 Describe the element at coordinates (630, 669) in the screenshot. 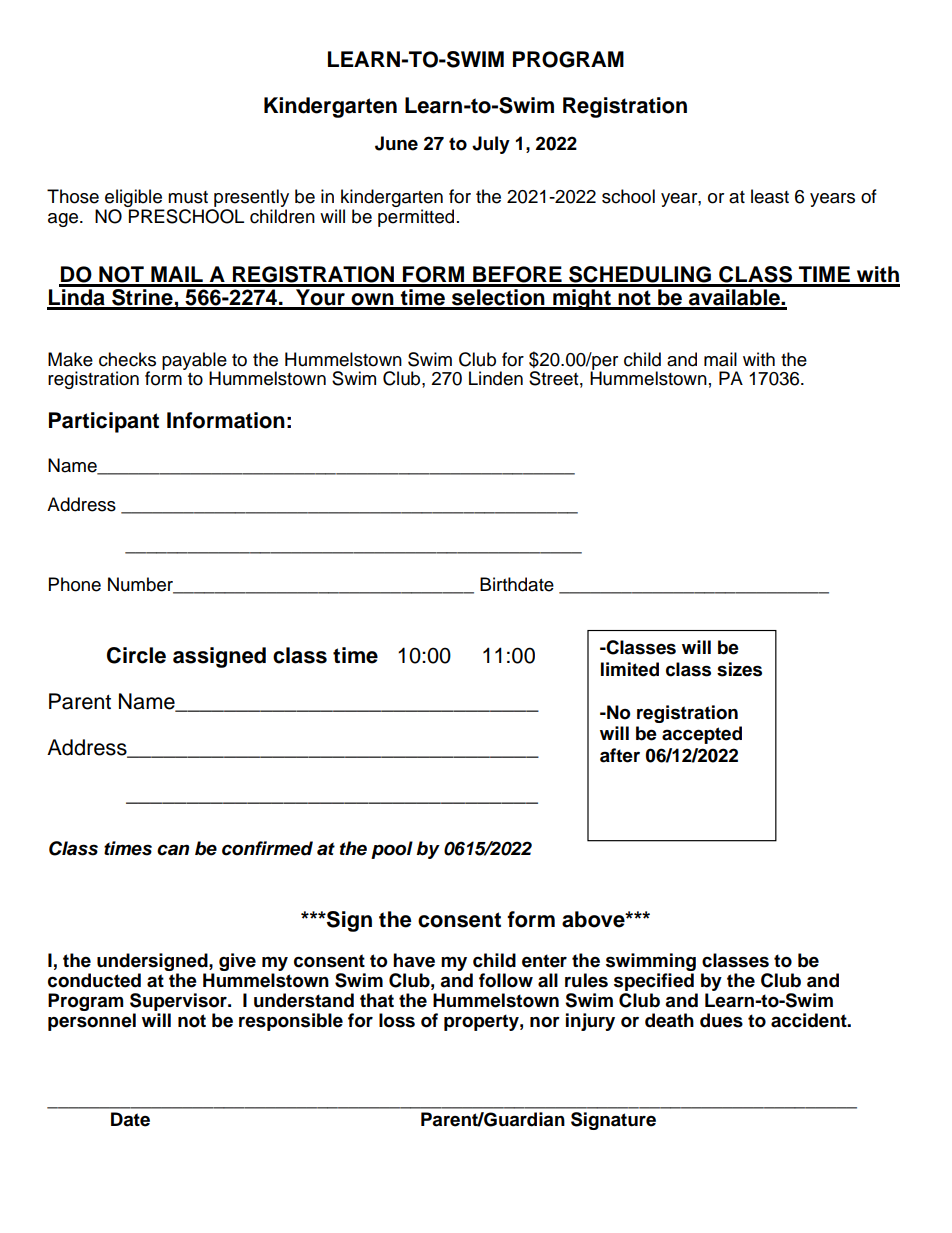

I see `limited` at that location.
